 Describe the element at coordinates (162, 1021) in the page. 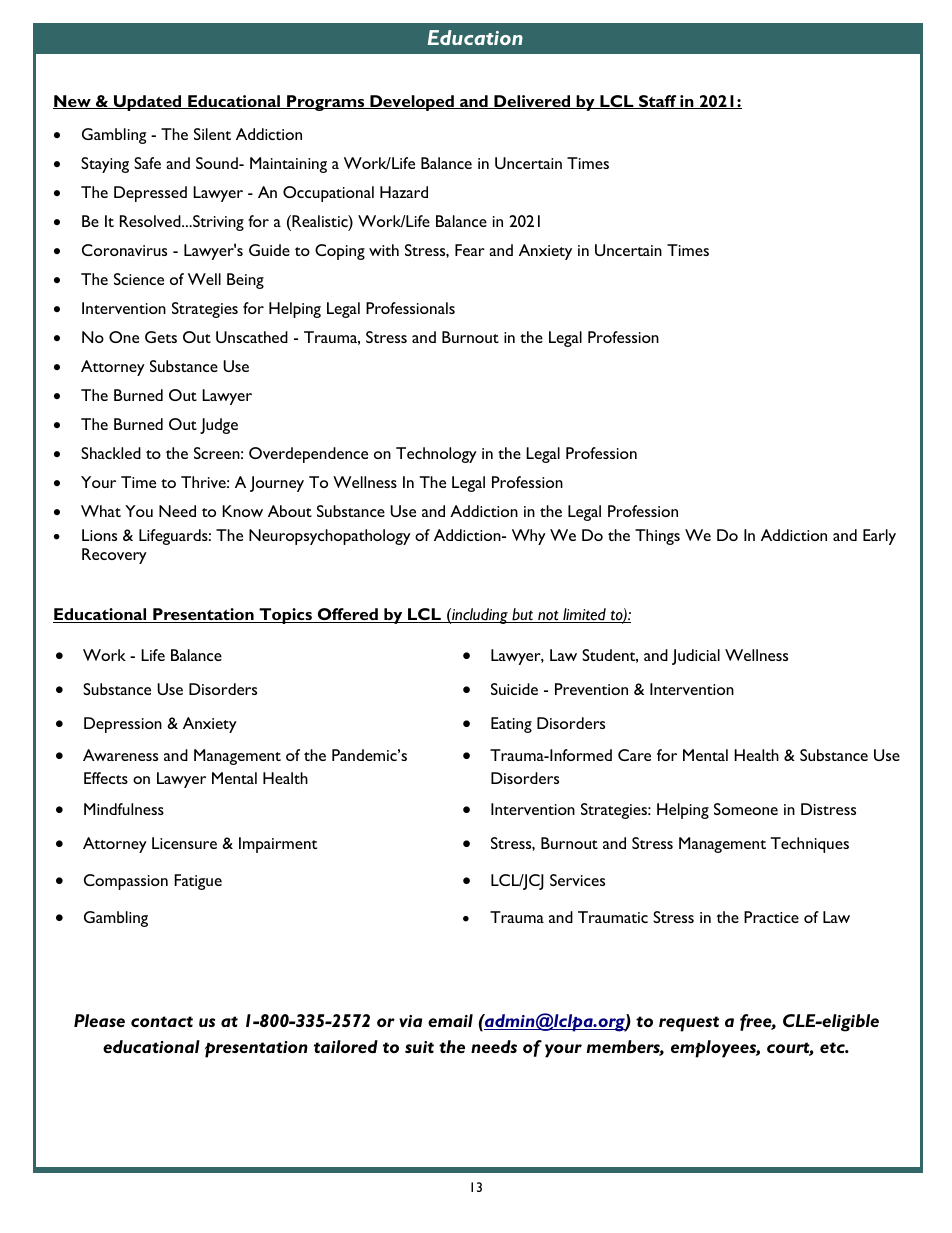

I see `contact` at that location.
